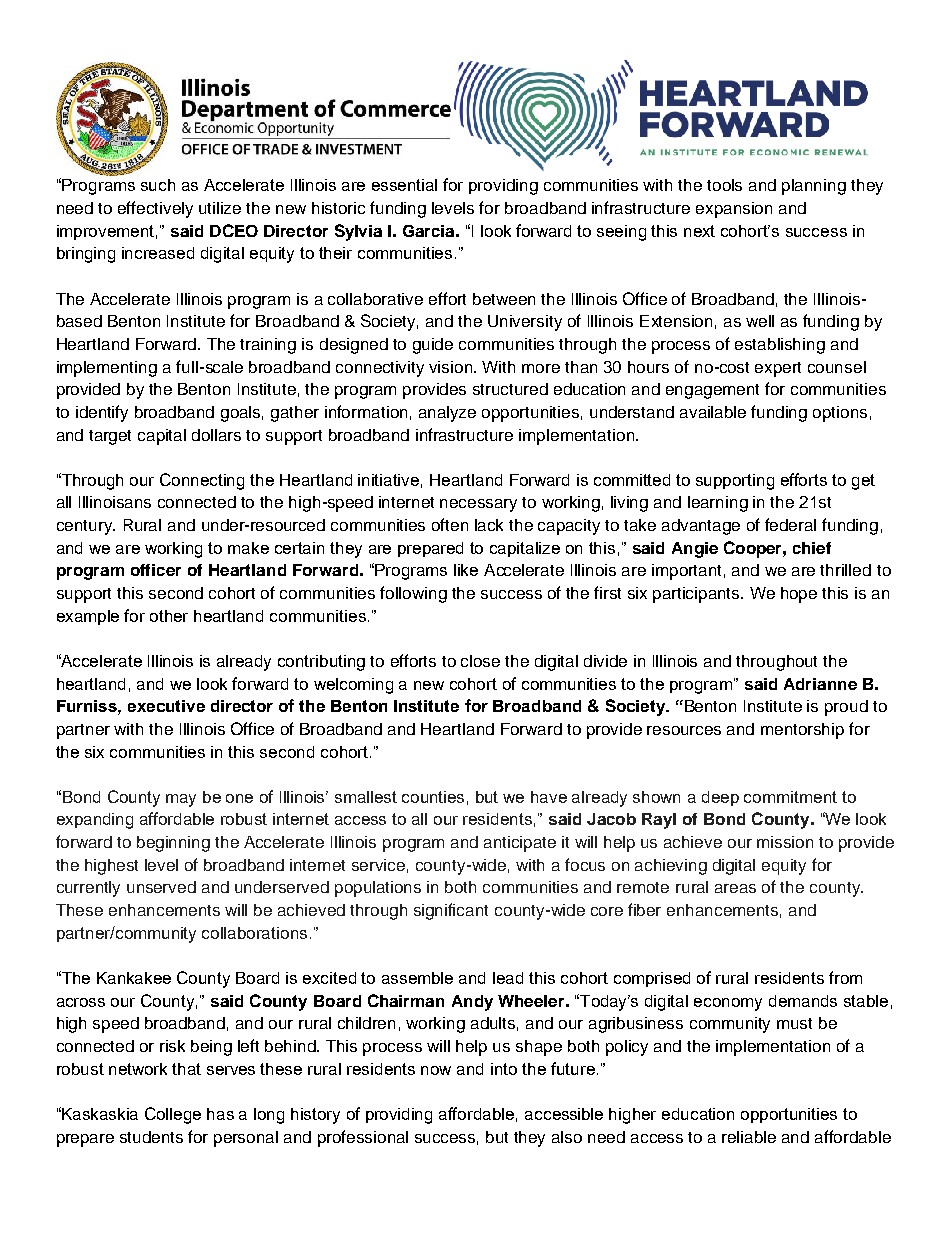 Image resolution: width=952 pixels, height=1233 pixels. Describe the element at coordinates (520, 844) in the document. I see `anticipate` at that location.
